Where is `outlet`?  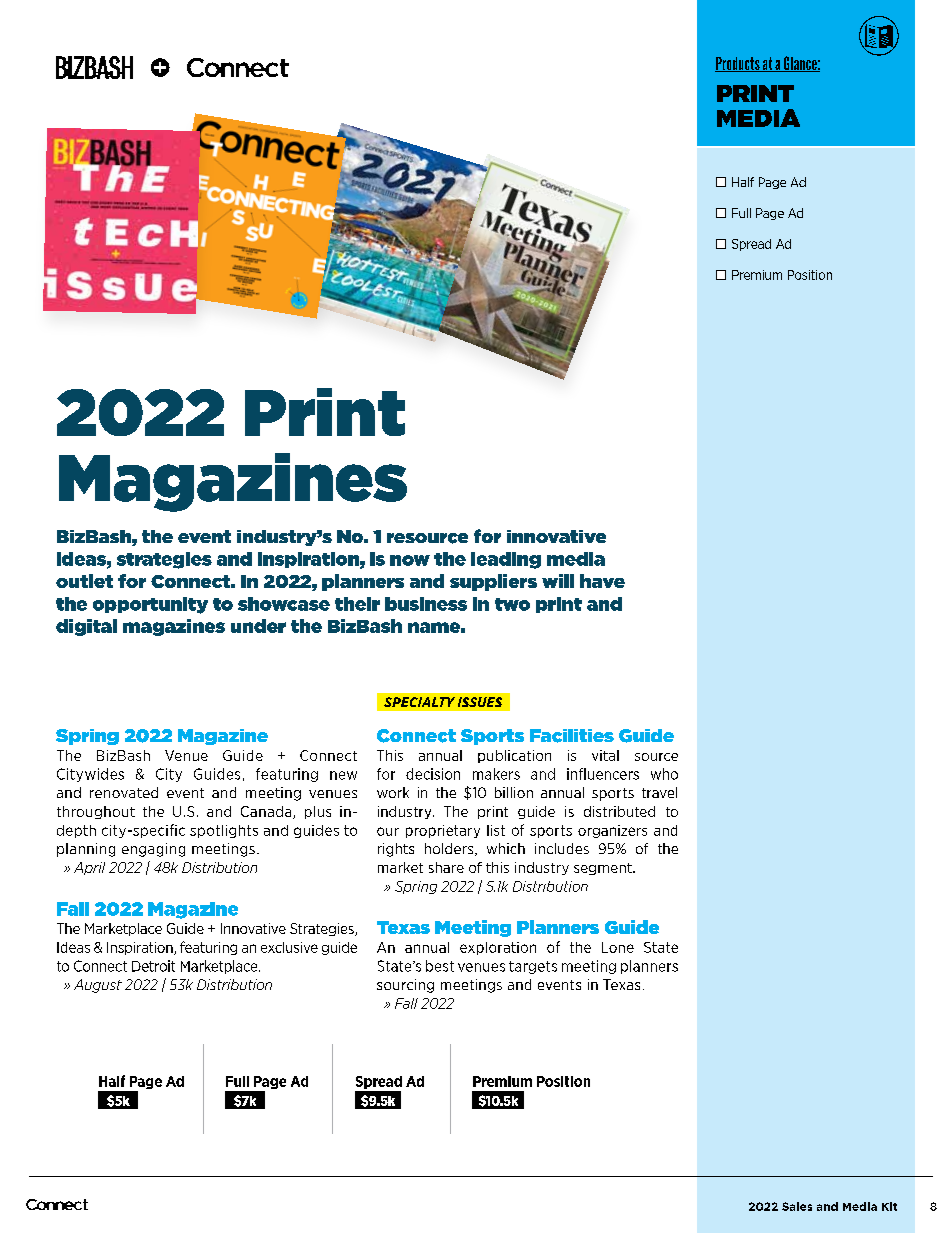
outlet is located at coordinates (84, 581).
